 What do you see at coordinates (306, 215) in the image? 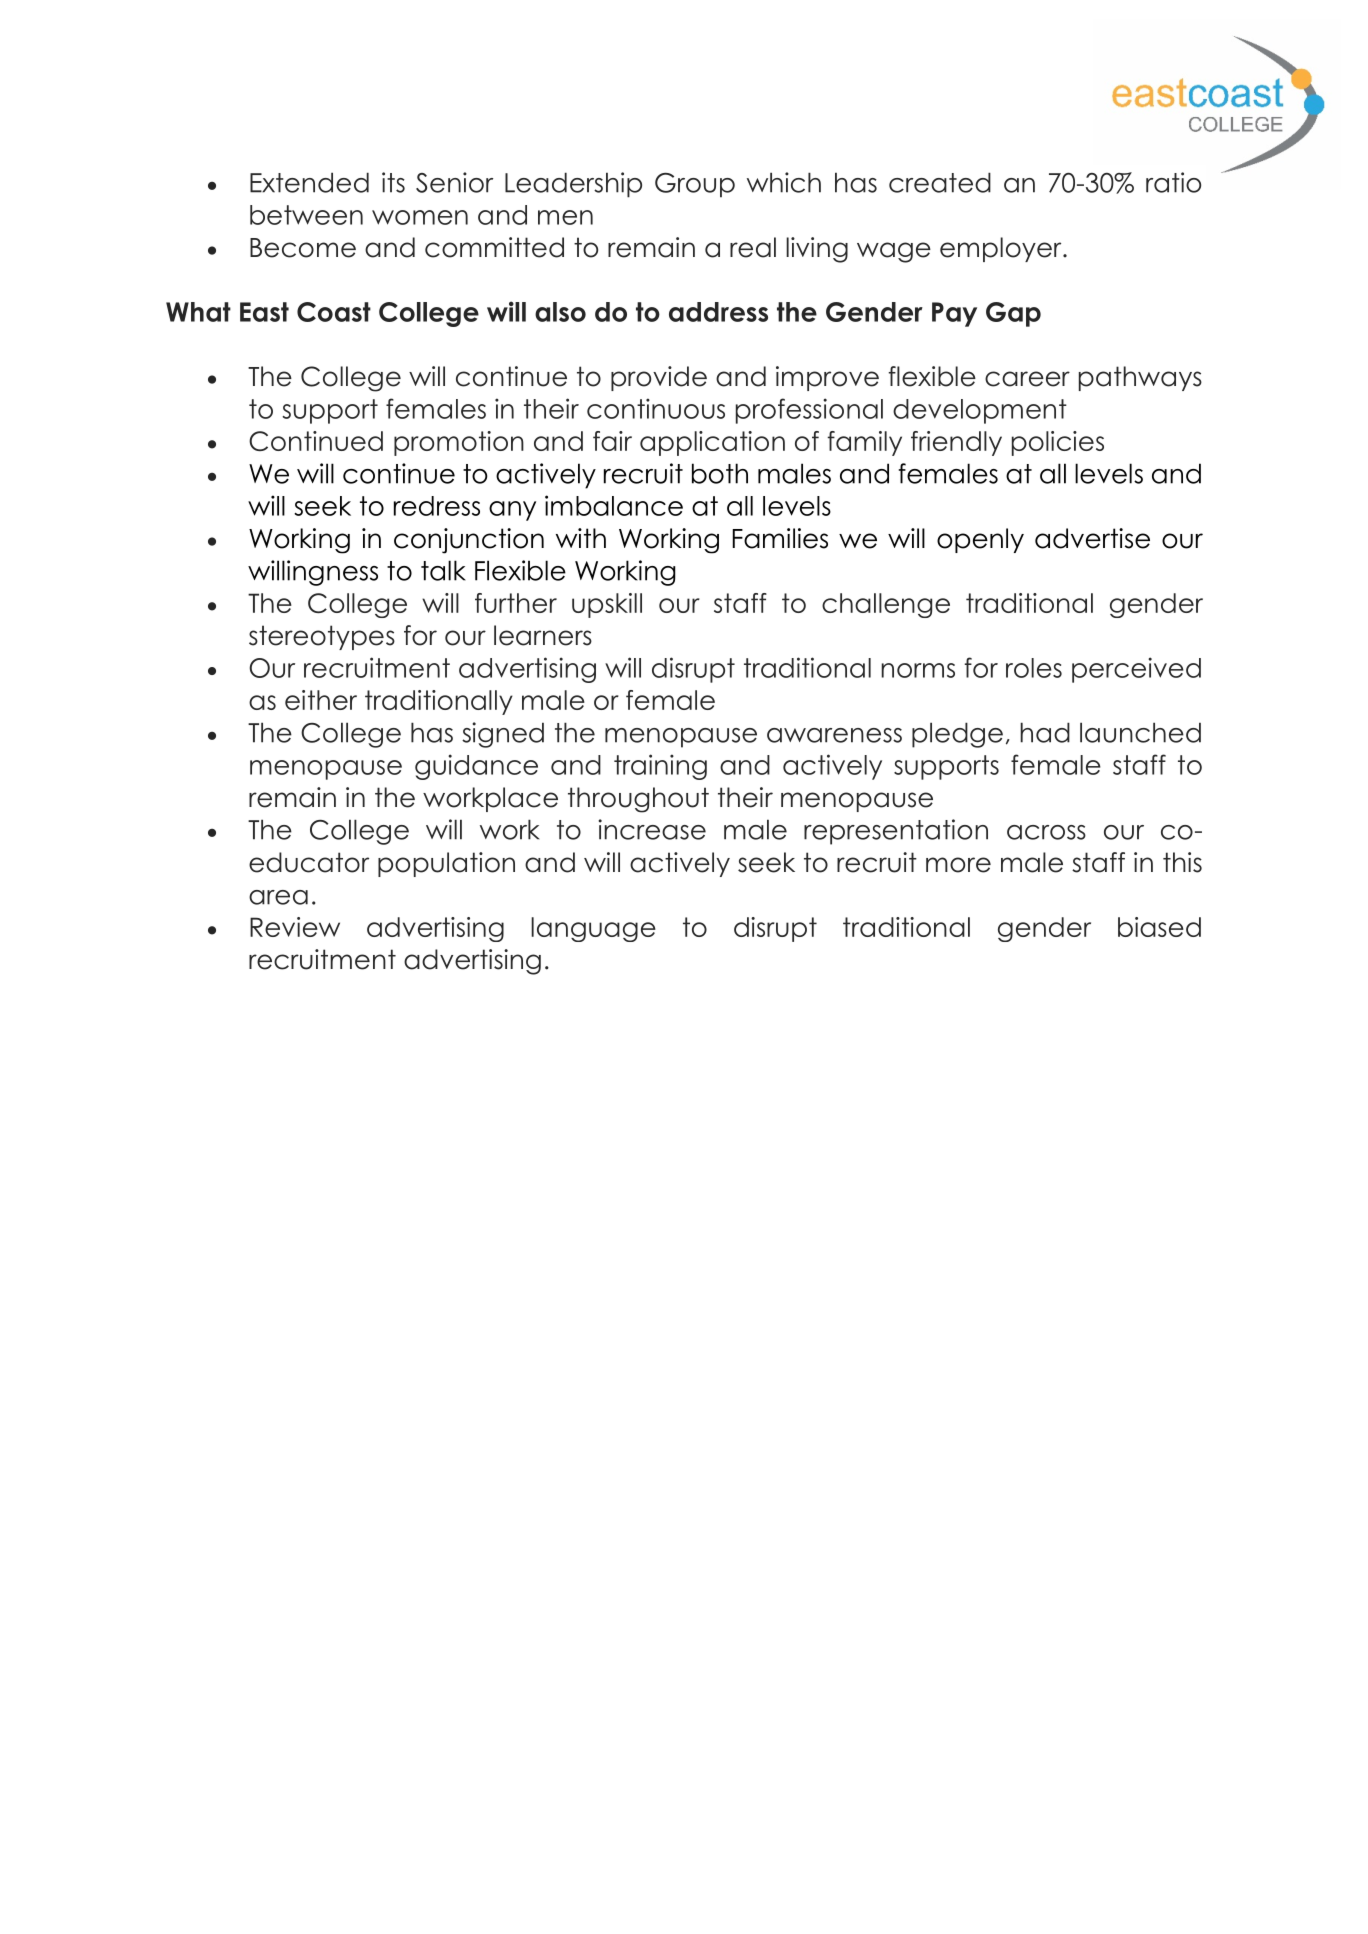
I see `between` at bounding box center [306, 215].
